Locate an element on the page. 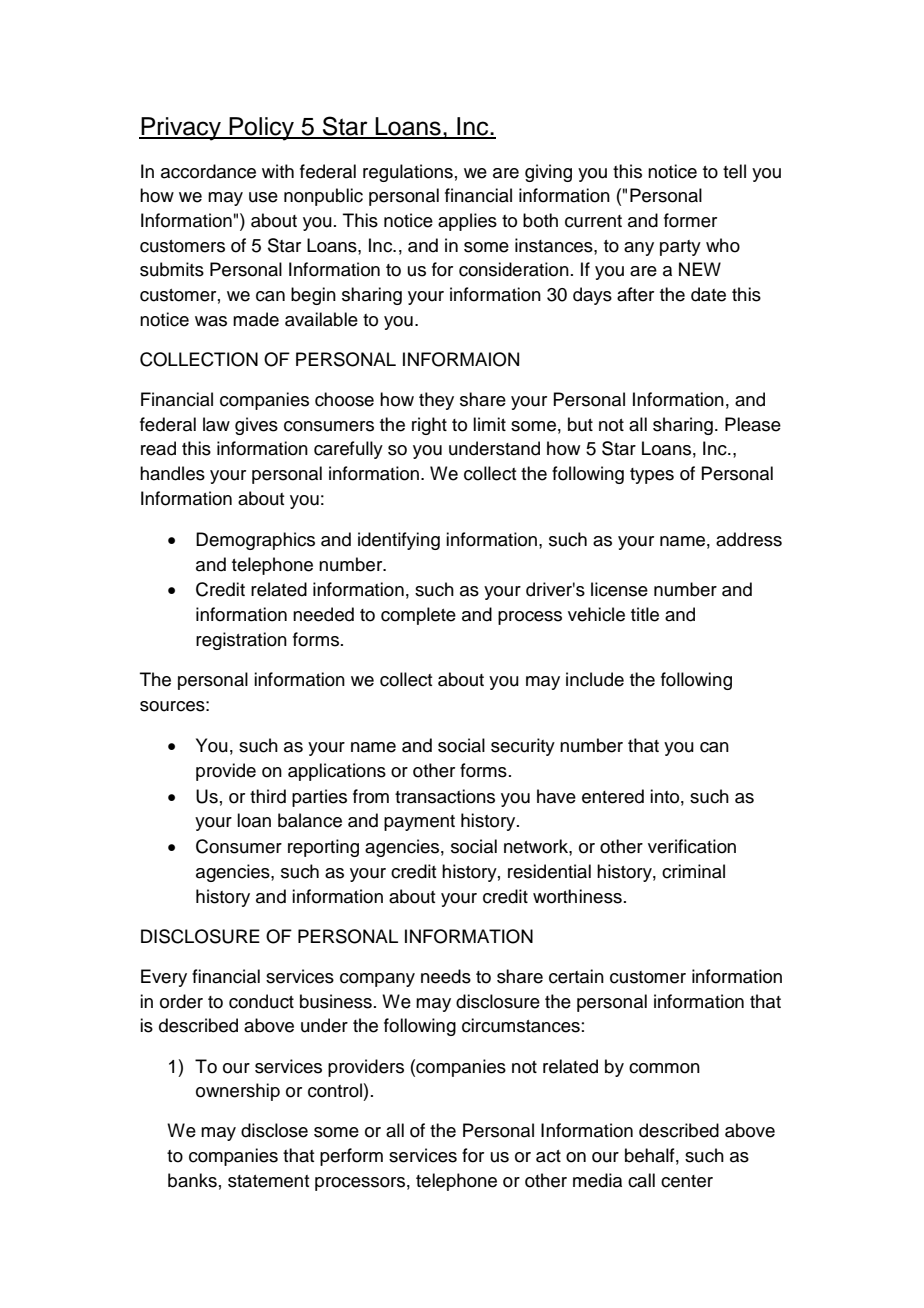 This image has height=1308, width=924. Please is located at coordinates (753, 424).
